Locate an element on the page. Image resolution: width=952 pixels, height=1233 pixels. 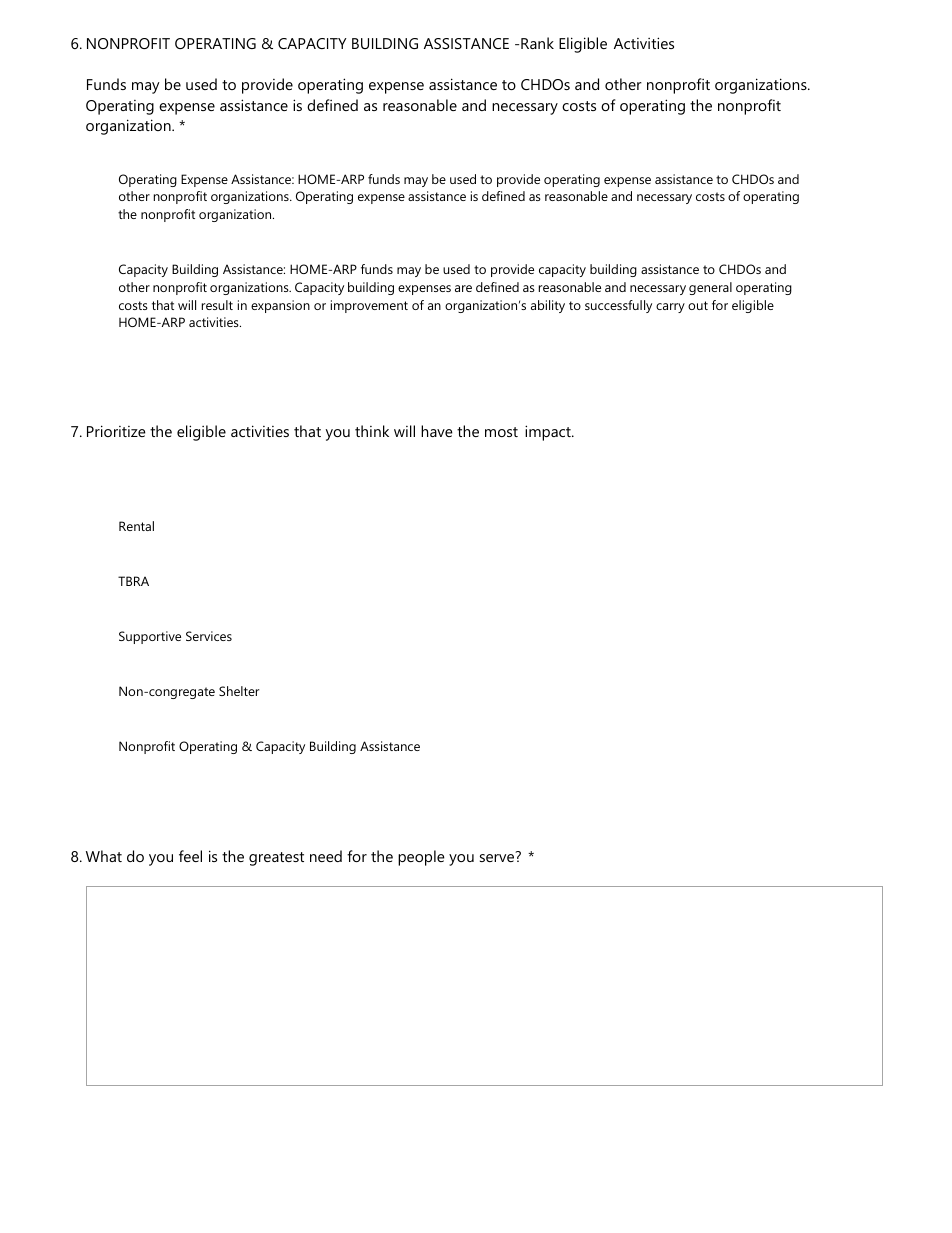
people is located at coordinates (421, 858).
